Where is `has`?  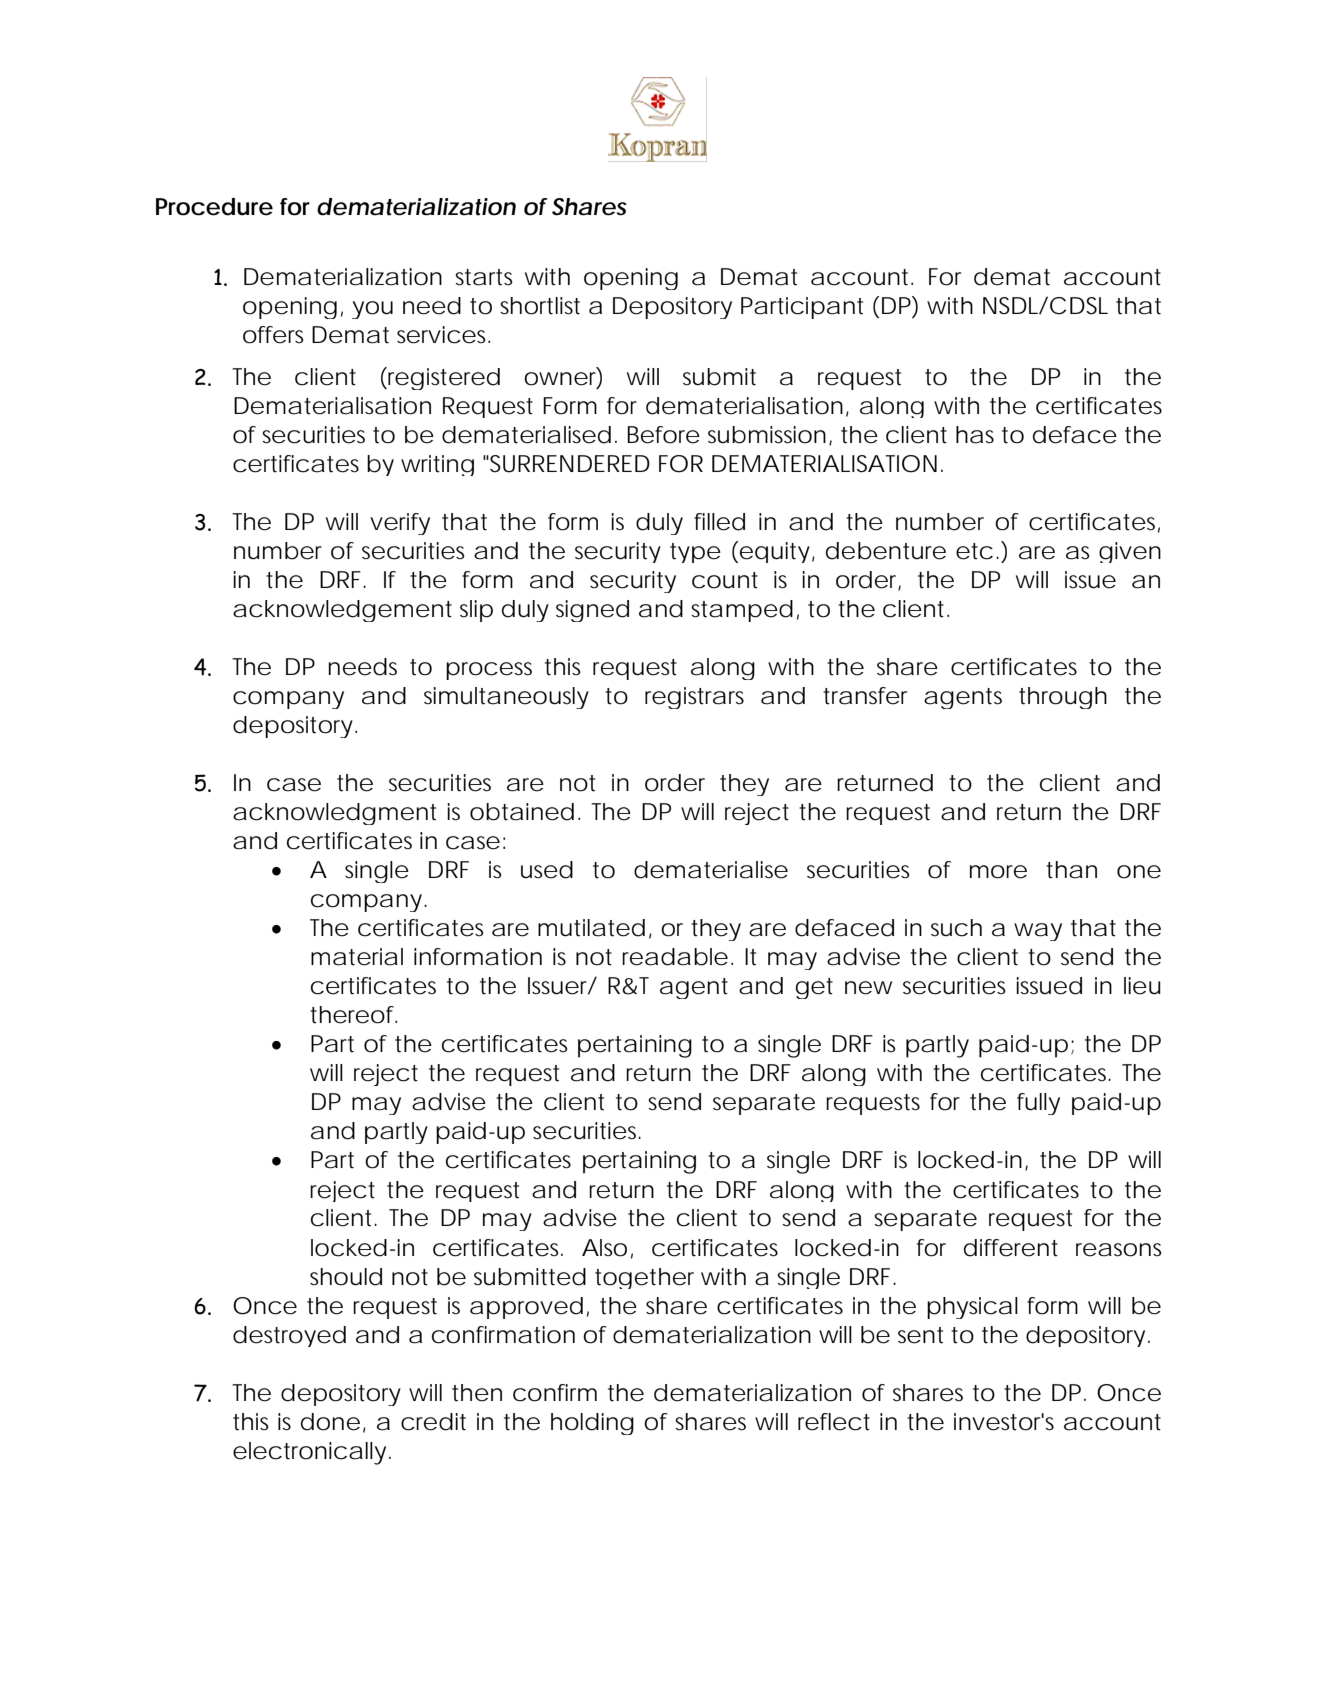 has is located at coordinates (975, 435).
